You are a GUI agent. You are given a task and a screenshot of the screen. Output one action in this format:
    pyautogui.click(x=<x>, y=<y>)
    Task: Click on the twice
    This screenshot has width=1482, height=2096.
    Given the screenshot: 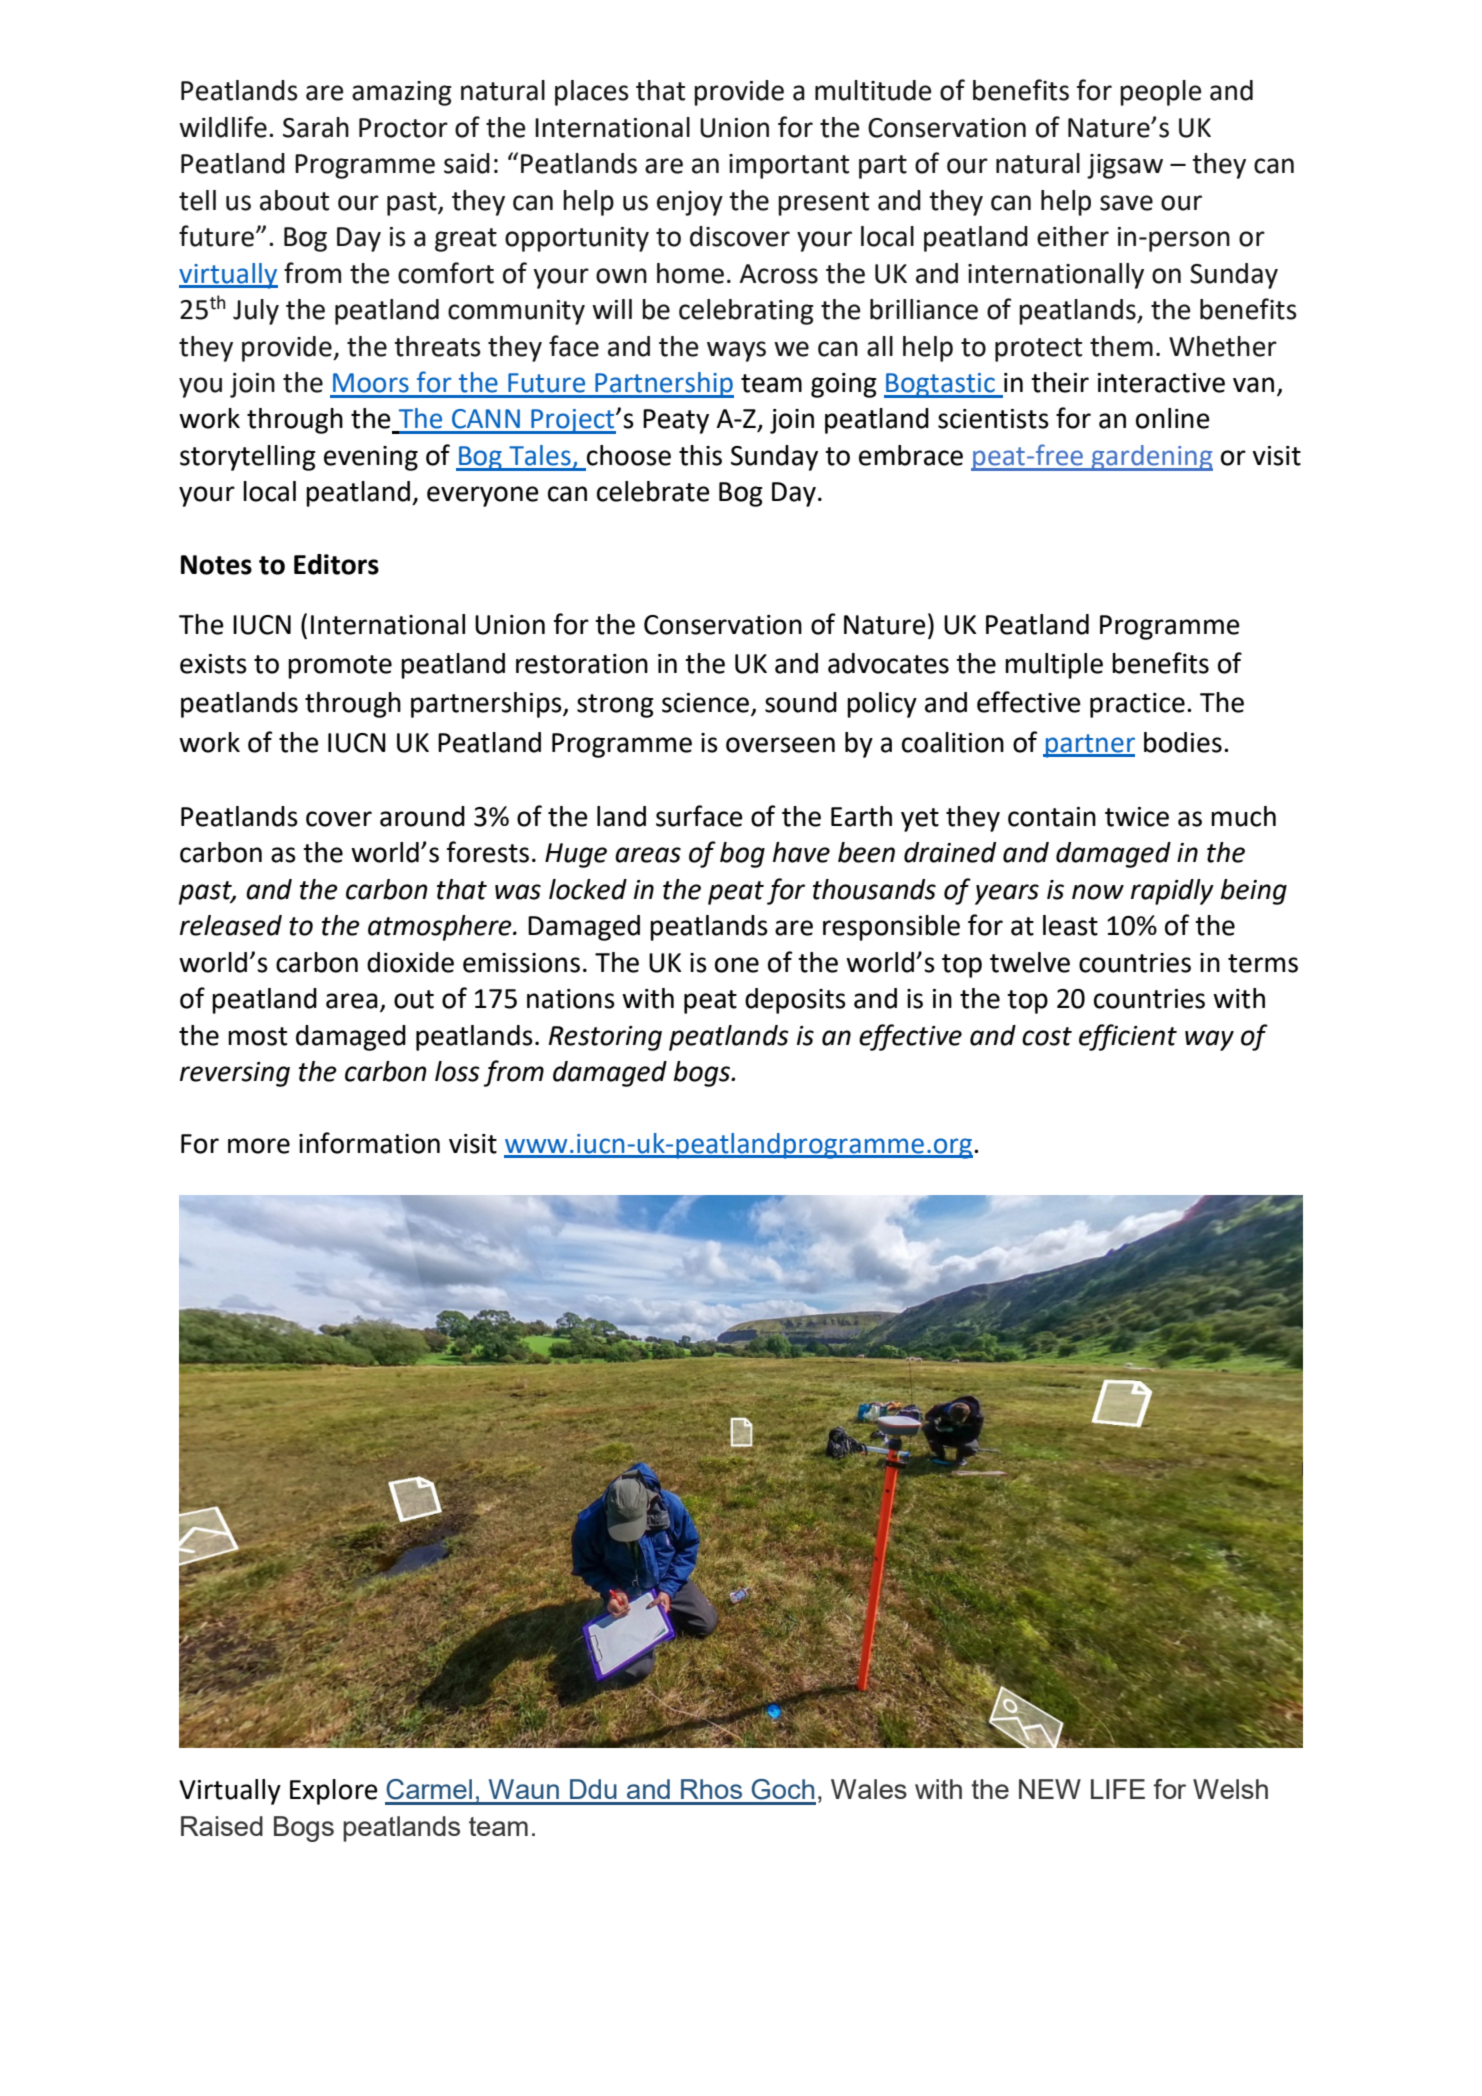 What is the action you would take?
    pyautogui.click(x=1137, y=817)
